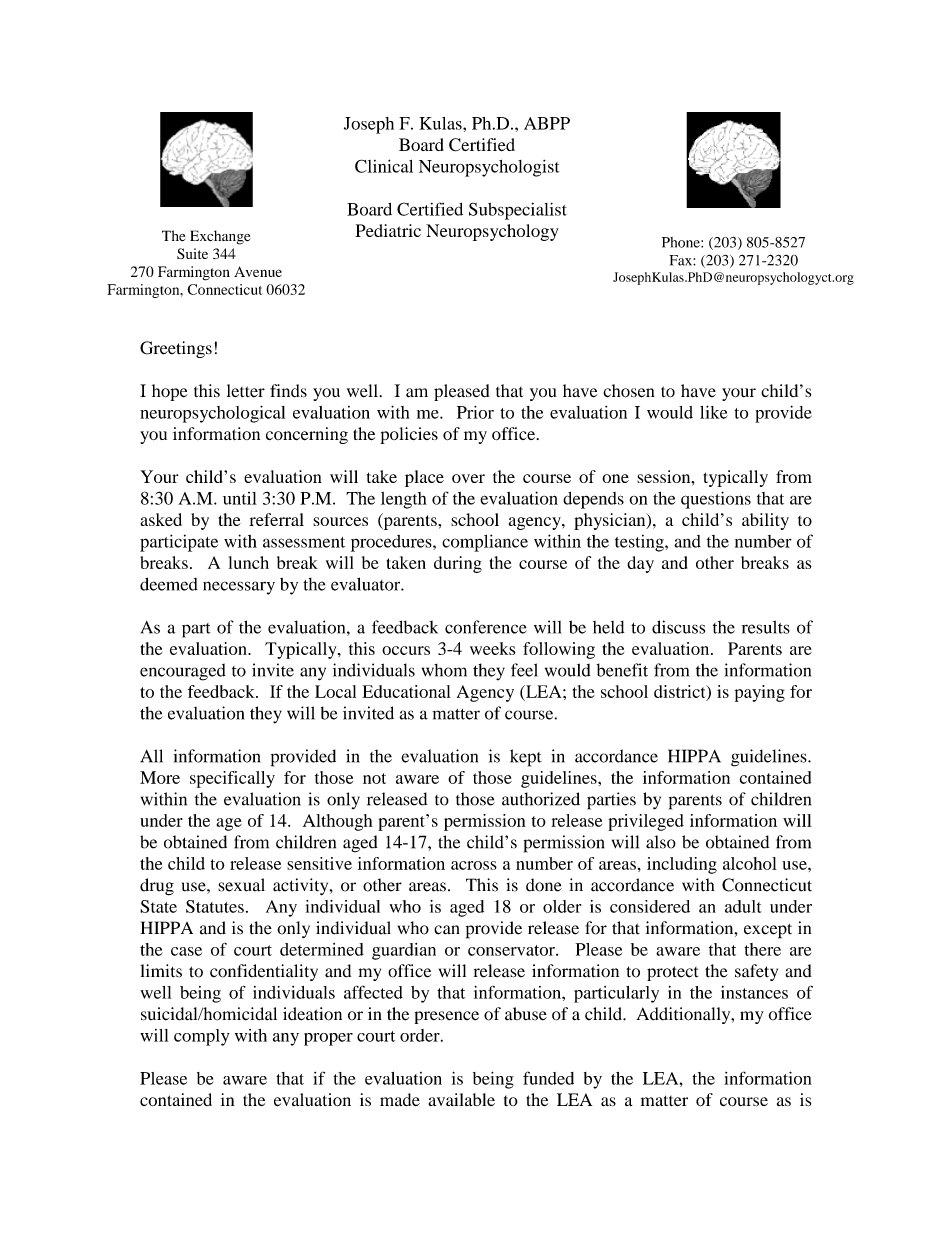 Image resolution: width=952 pixels, height=1233 pixels. I want to click on discuss, so click(678, 627).
